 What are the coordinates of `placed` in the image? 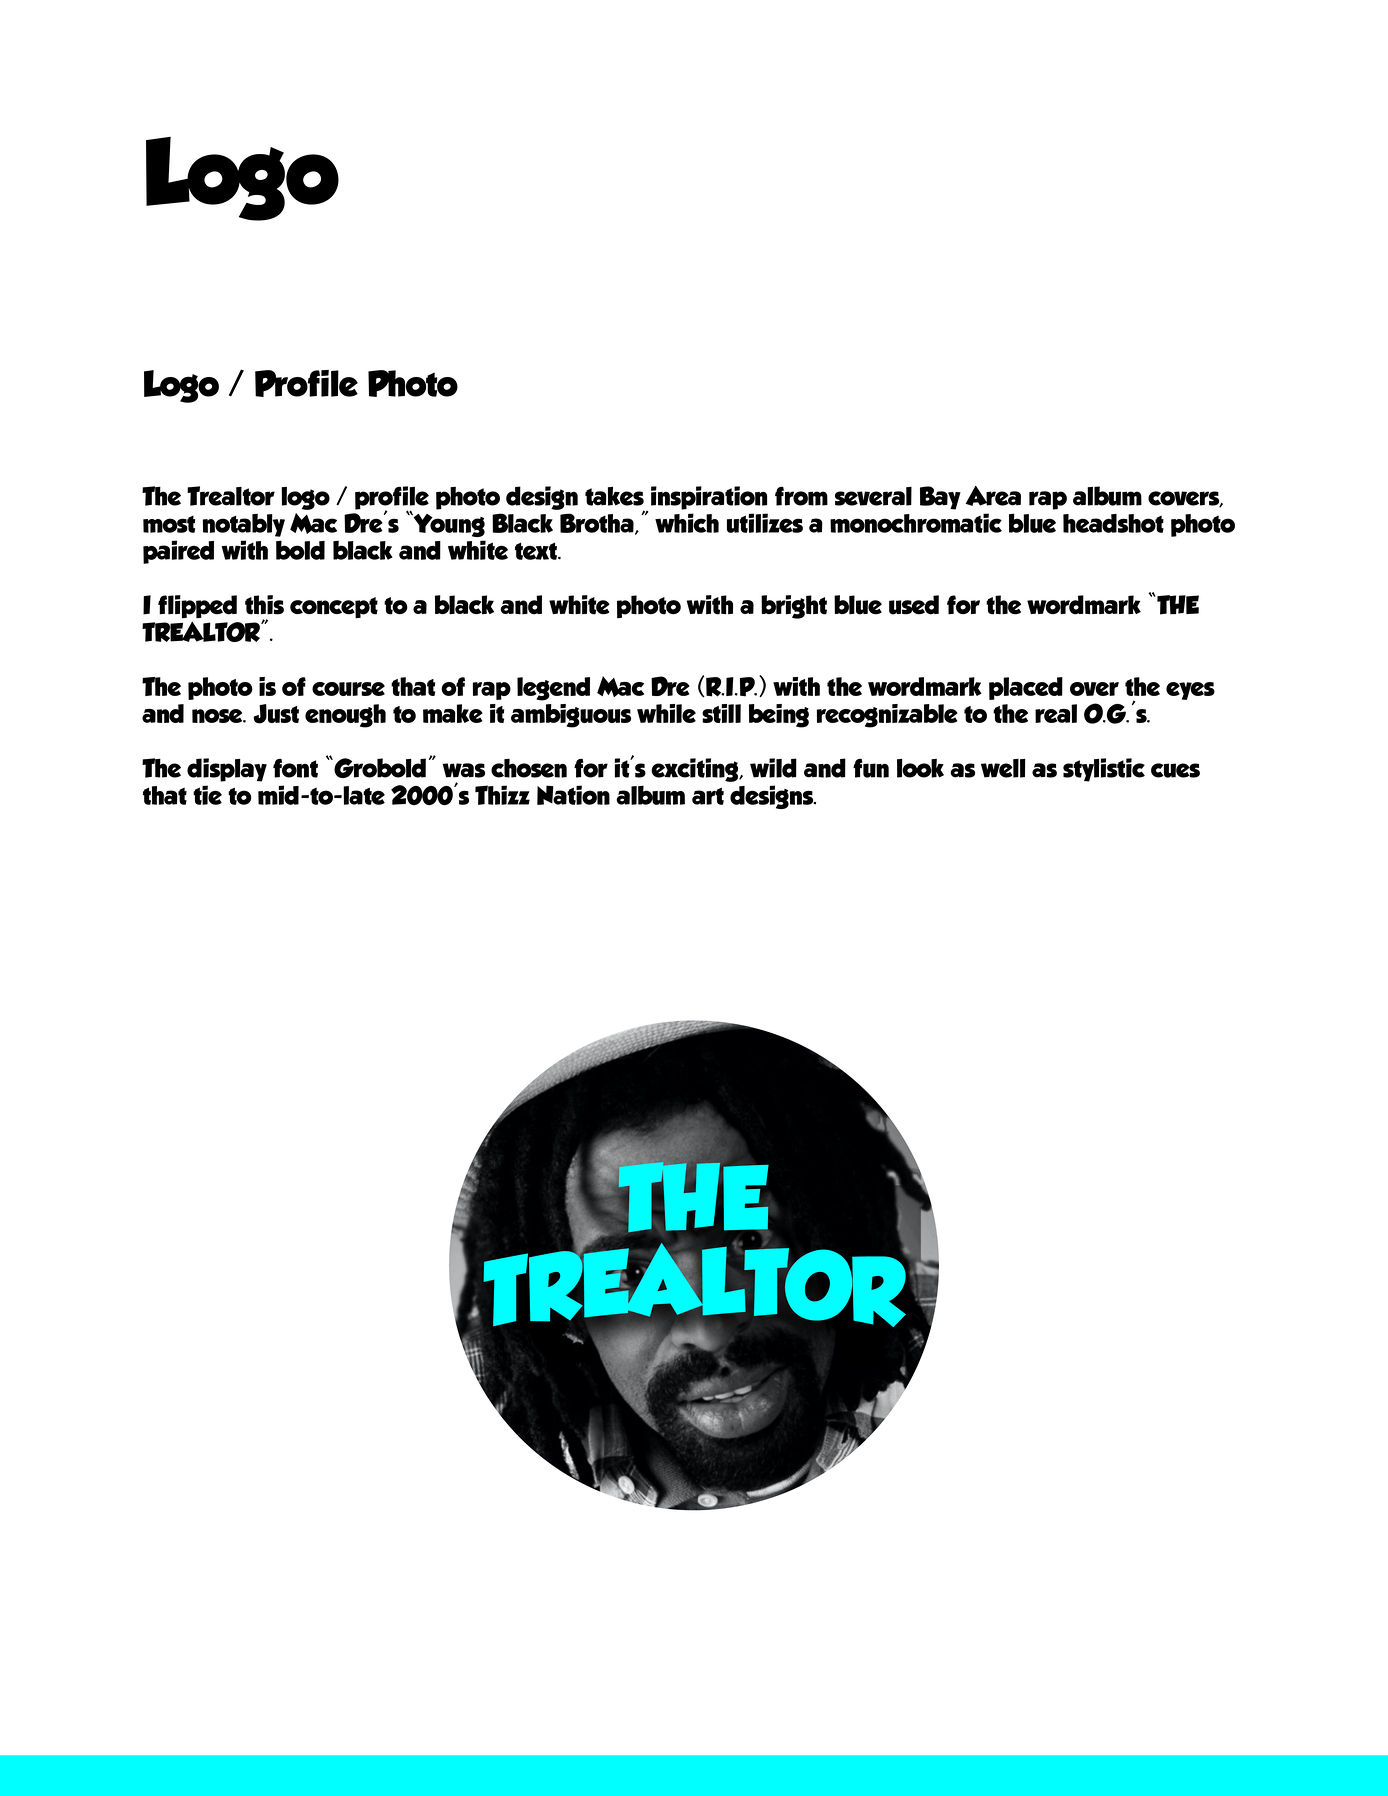 It's located at (1026, 688).
